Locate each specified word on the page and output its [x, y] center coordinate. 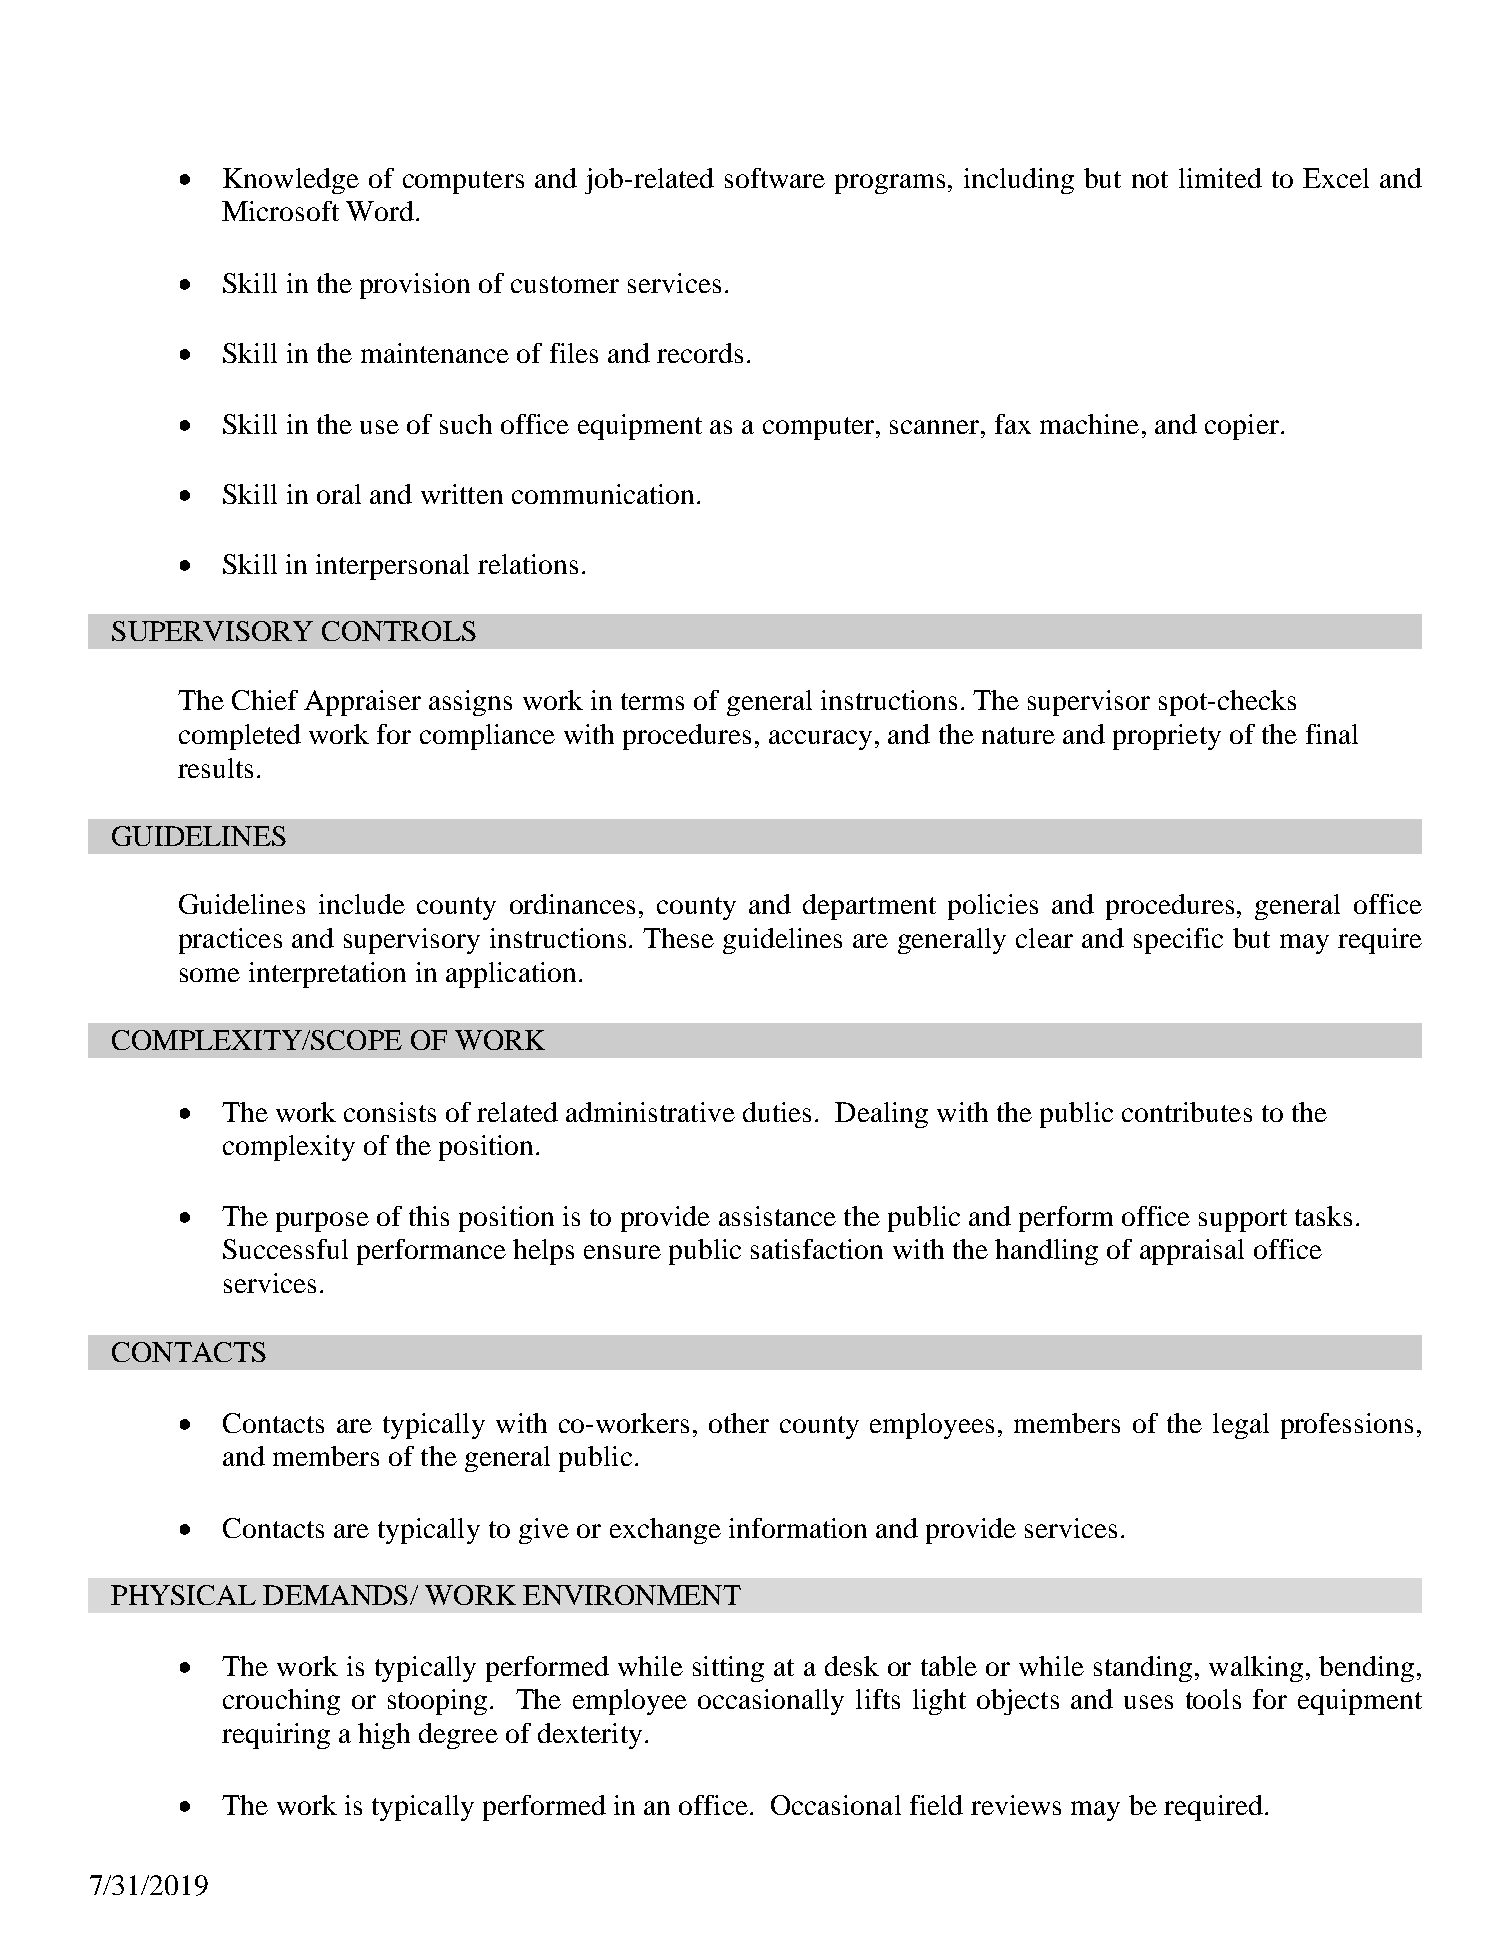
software [775, 178]
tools [1213, 1699]
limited [1220, 178]
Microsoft [280, 211]
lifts [878, 1699]
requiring [276, 1736]
